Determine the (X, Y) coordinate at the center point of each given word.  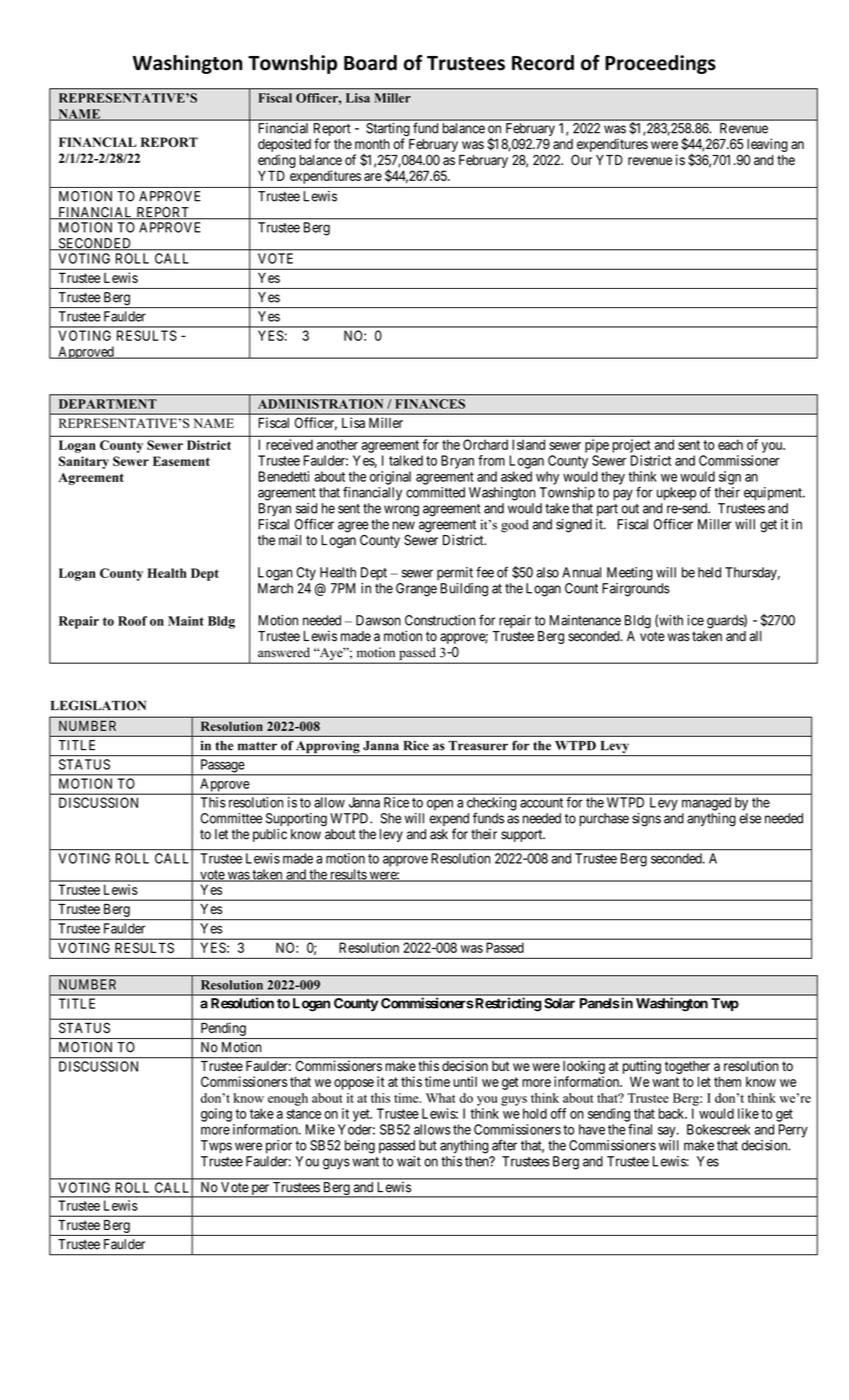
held (709, 572)
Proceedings (660, 64)
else (750, 818)
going (216, 1115)
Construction (440, 620)
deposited (284, 145)
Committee (231, 818)
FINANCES (430, 404)
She (391, 818)
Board (370, 63)
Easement (181, 461)
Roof (132, 621)
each (730, 444)
